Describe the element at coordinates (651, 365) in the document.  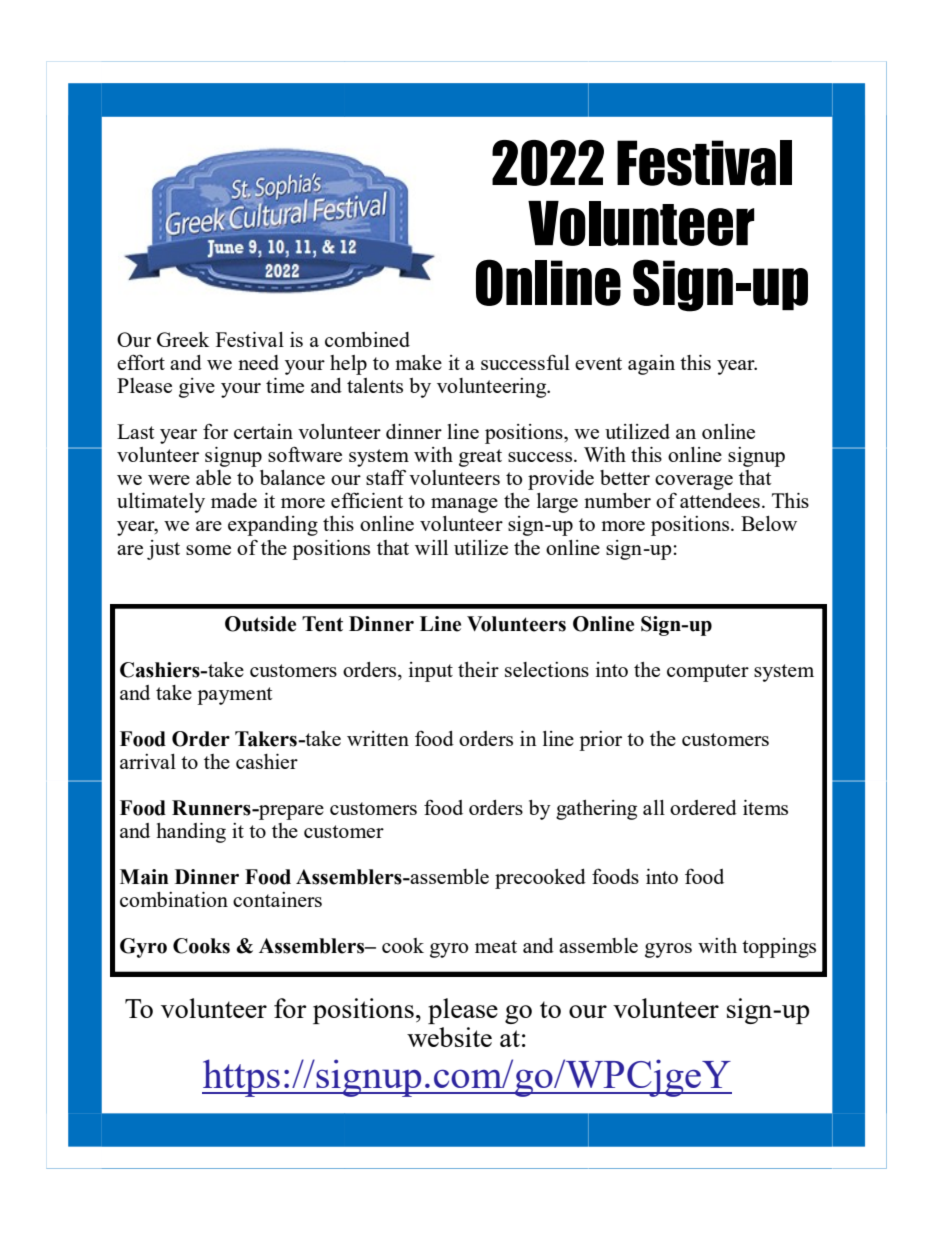
I see `again` at that location.
